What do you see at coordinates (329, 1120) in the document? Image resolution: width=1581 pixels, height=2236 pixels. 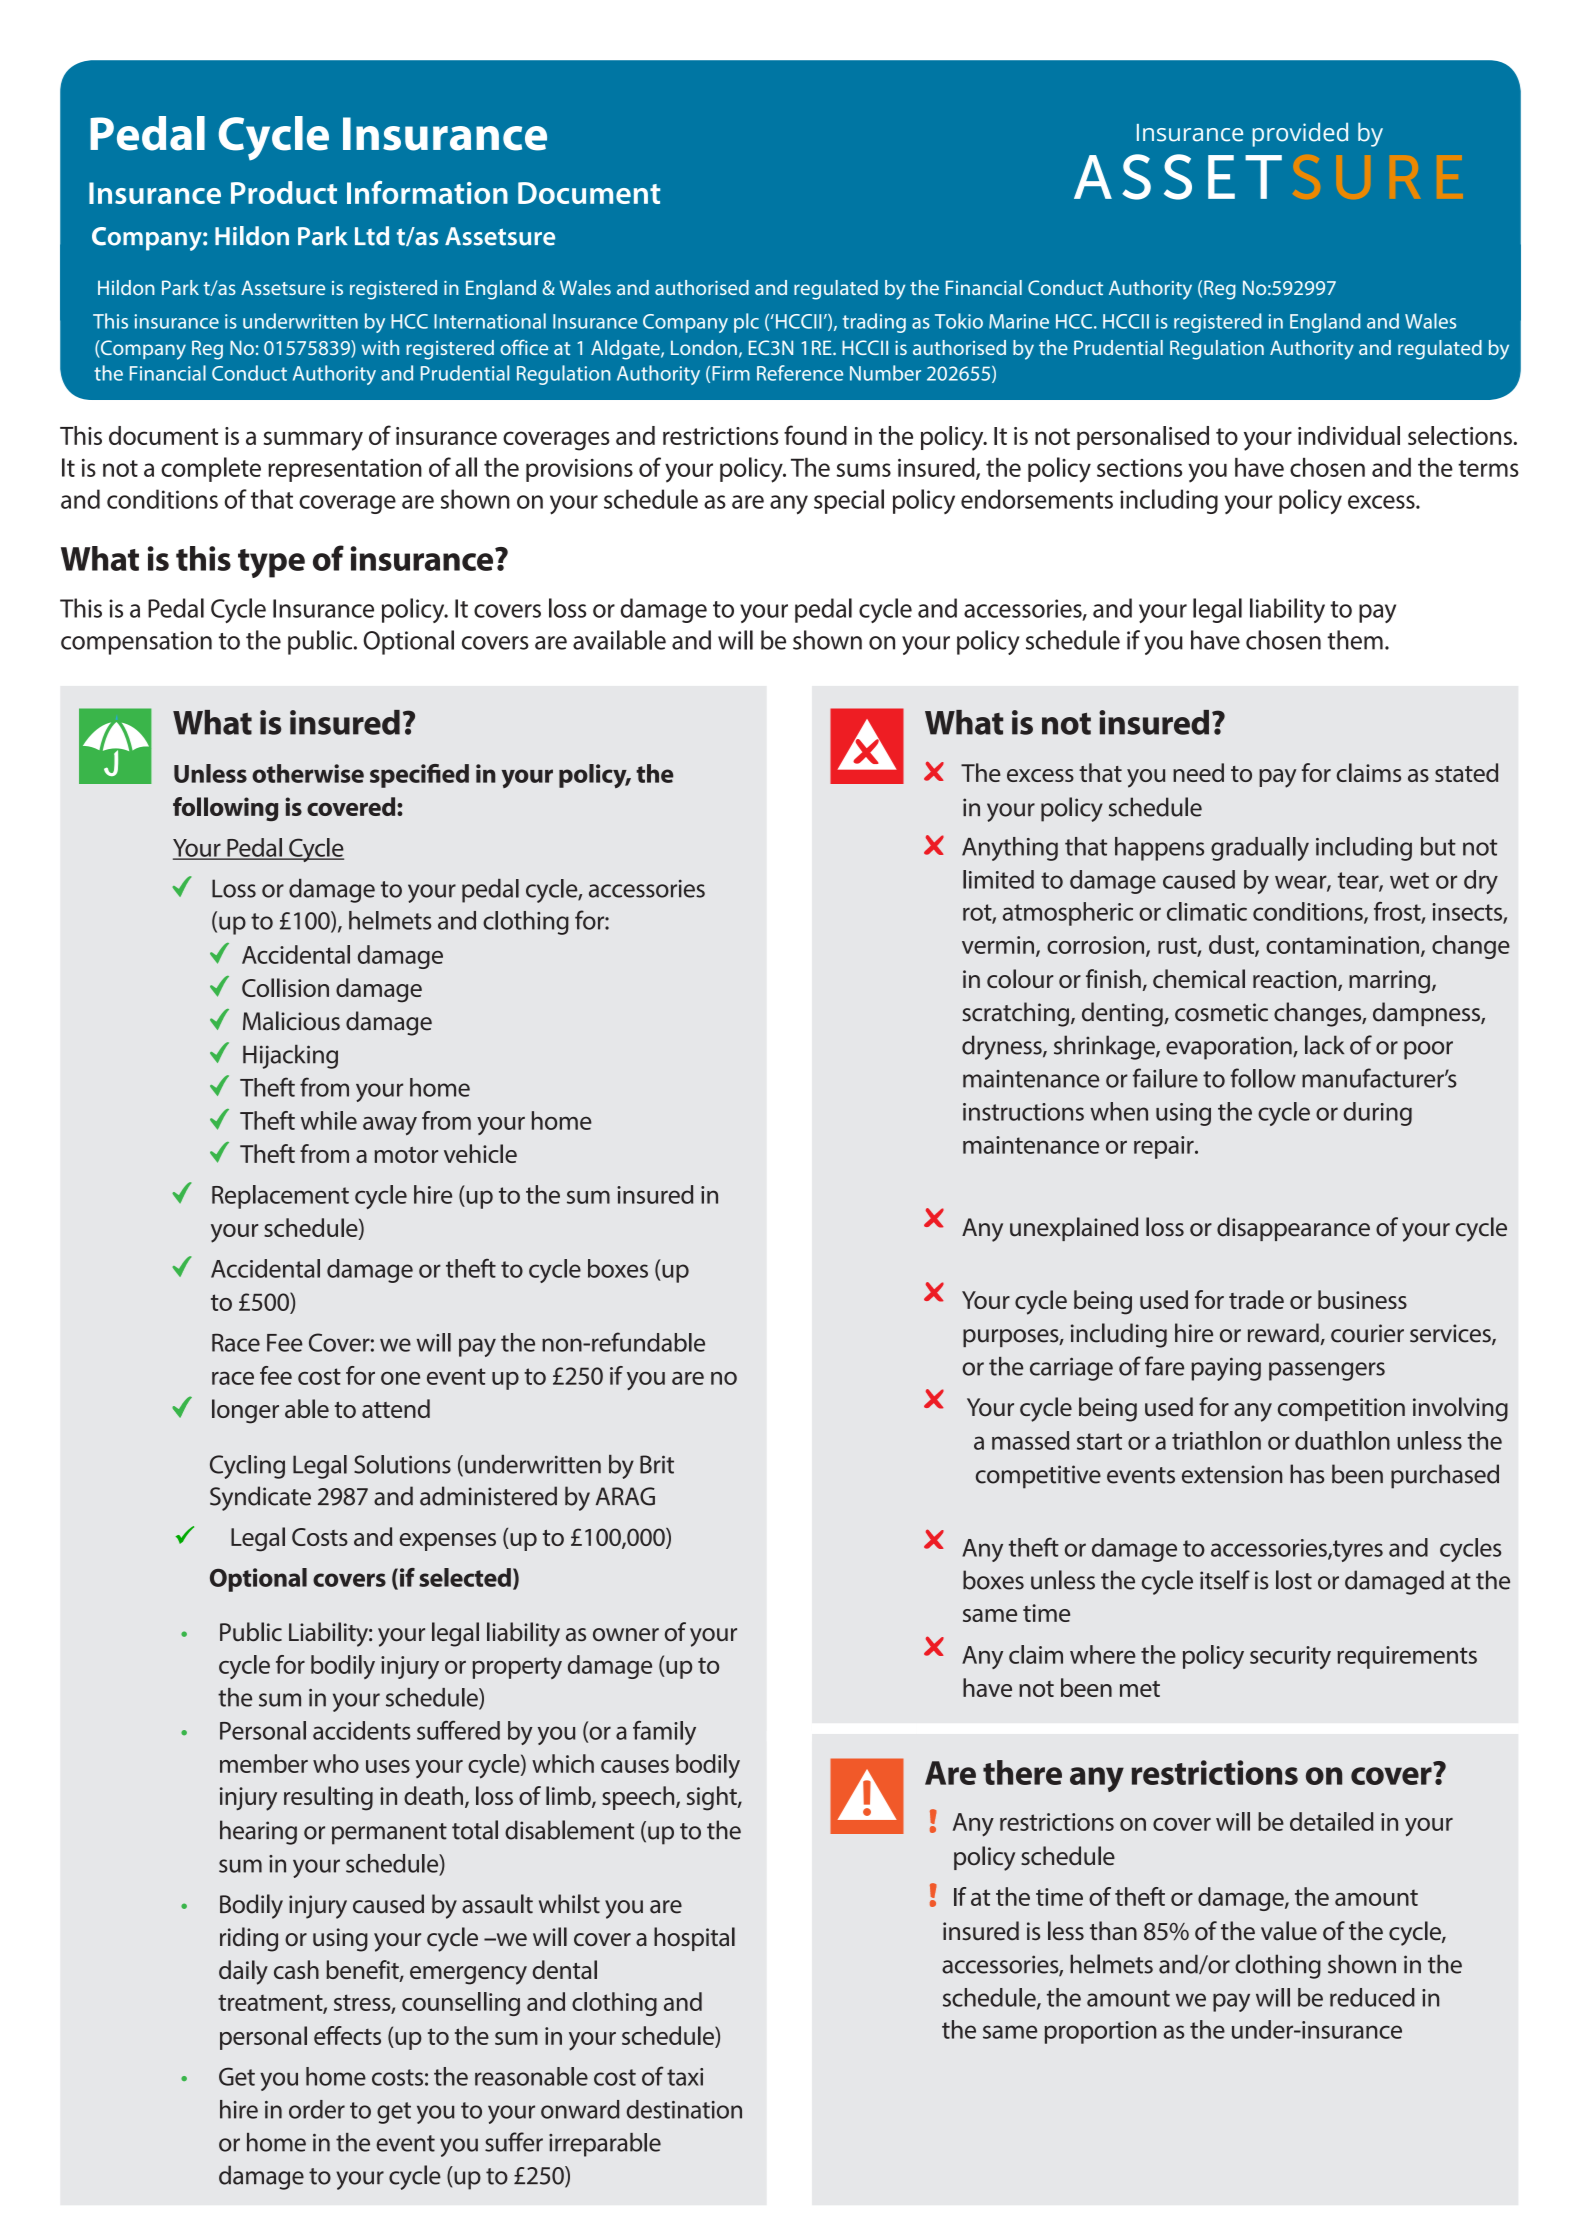 I see `while` at bounding box center [329, 1120].
